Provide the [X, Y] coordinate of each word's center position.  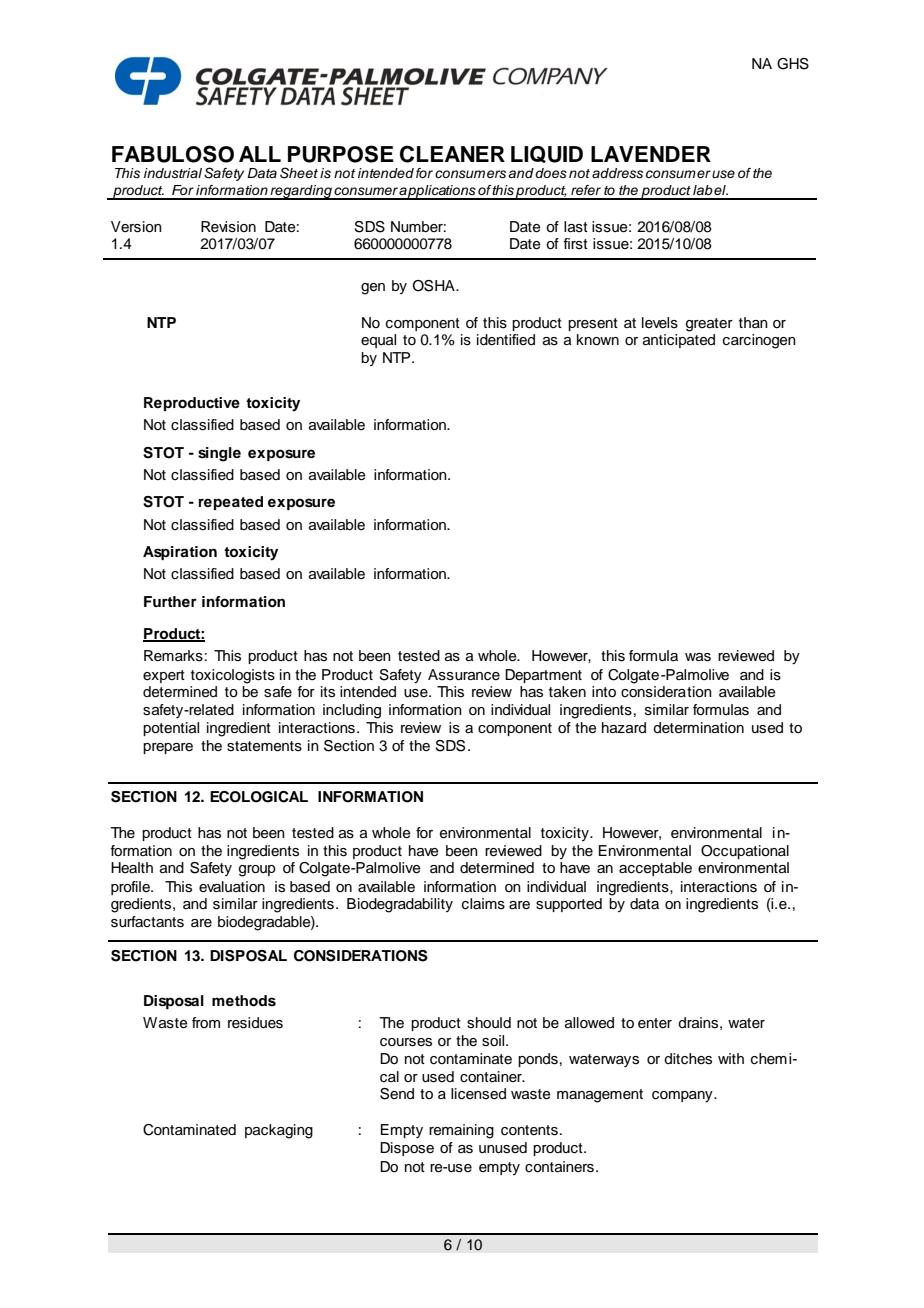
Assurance [464, 675]
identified [506, 340]
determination [698, 728]
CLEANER [452, 154]
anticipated [679, 341]
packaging [279, 1131]
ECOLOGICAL [259, 797]
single [219, 454]
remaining [461, 1131]
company [683, 1097]
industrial [173, 173]
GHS [793, 64]
